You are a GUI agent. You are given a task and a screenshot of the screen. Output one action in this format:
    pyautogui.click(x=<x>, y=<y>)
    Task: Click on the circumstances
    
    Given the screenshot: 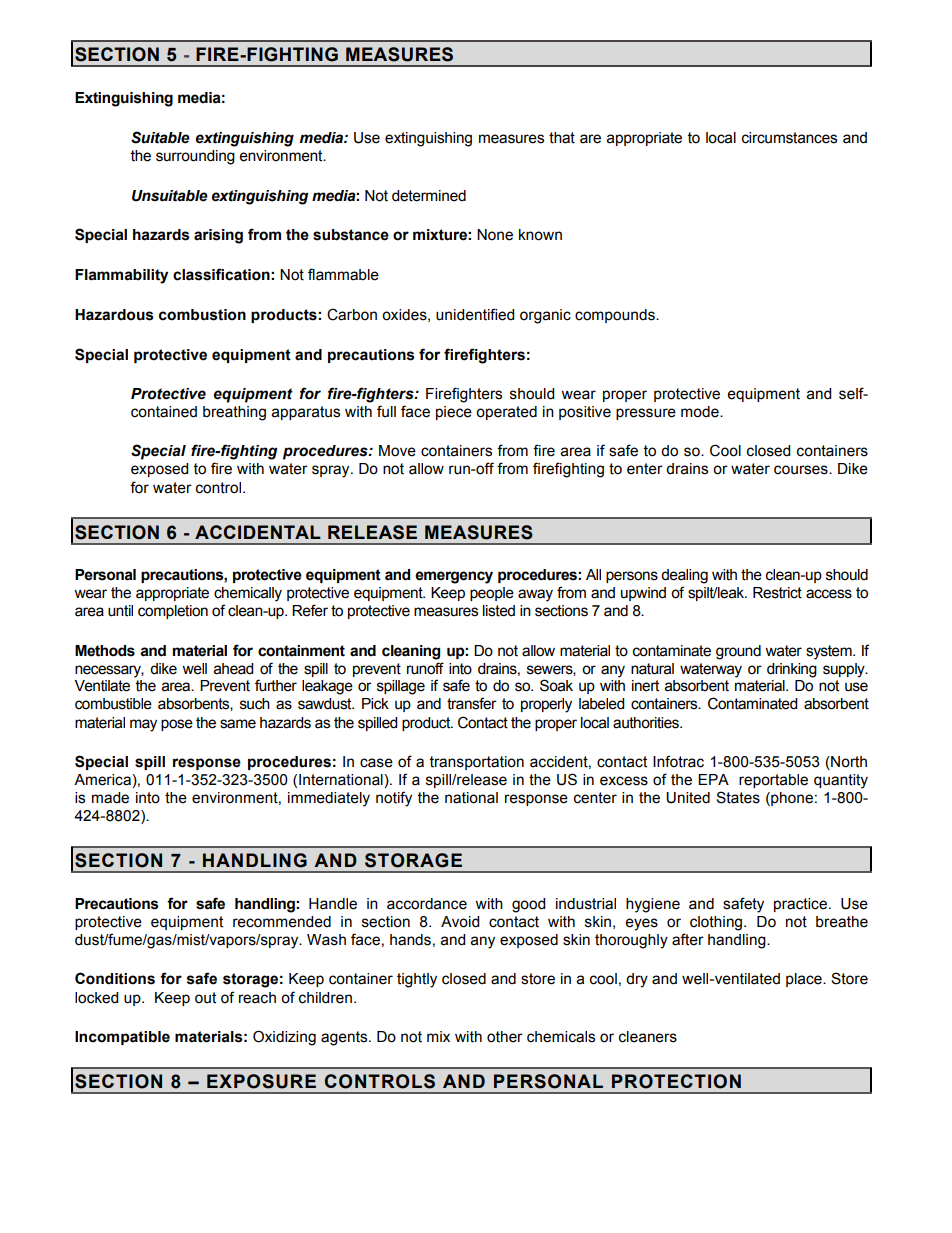 What is the action you would take?
    pyautogui.click(x=789, y=138)
